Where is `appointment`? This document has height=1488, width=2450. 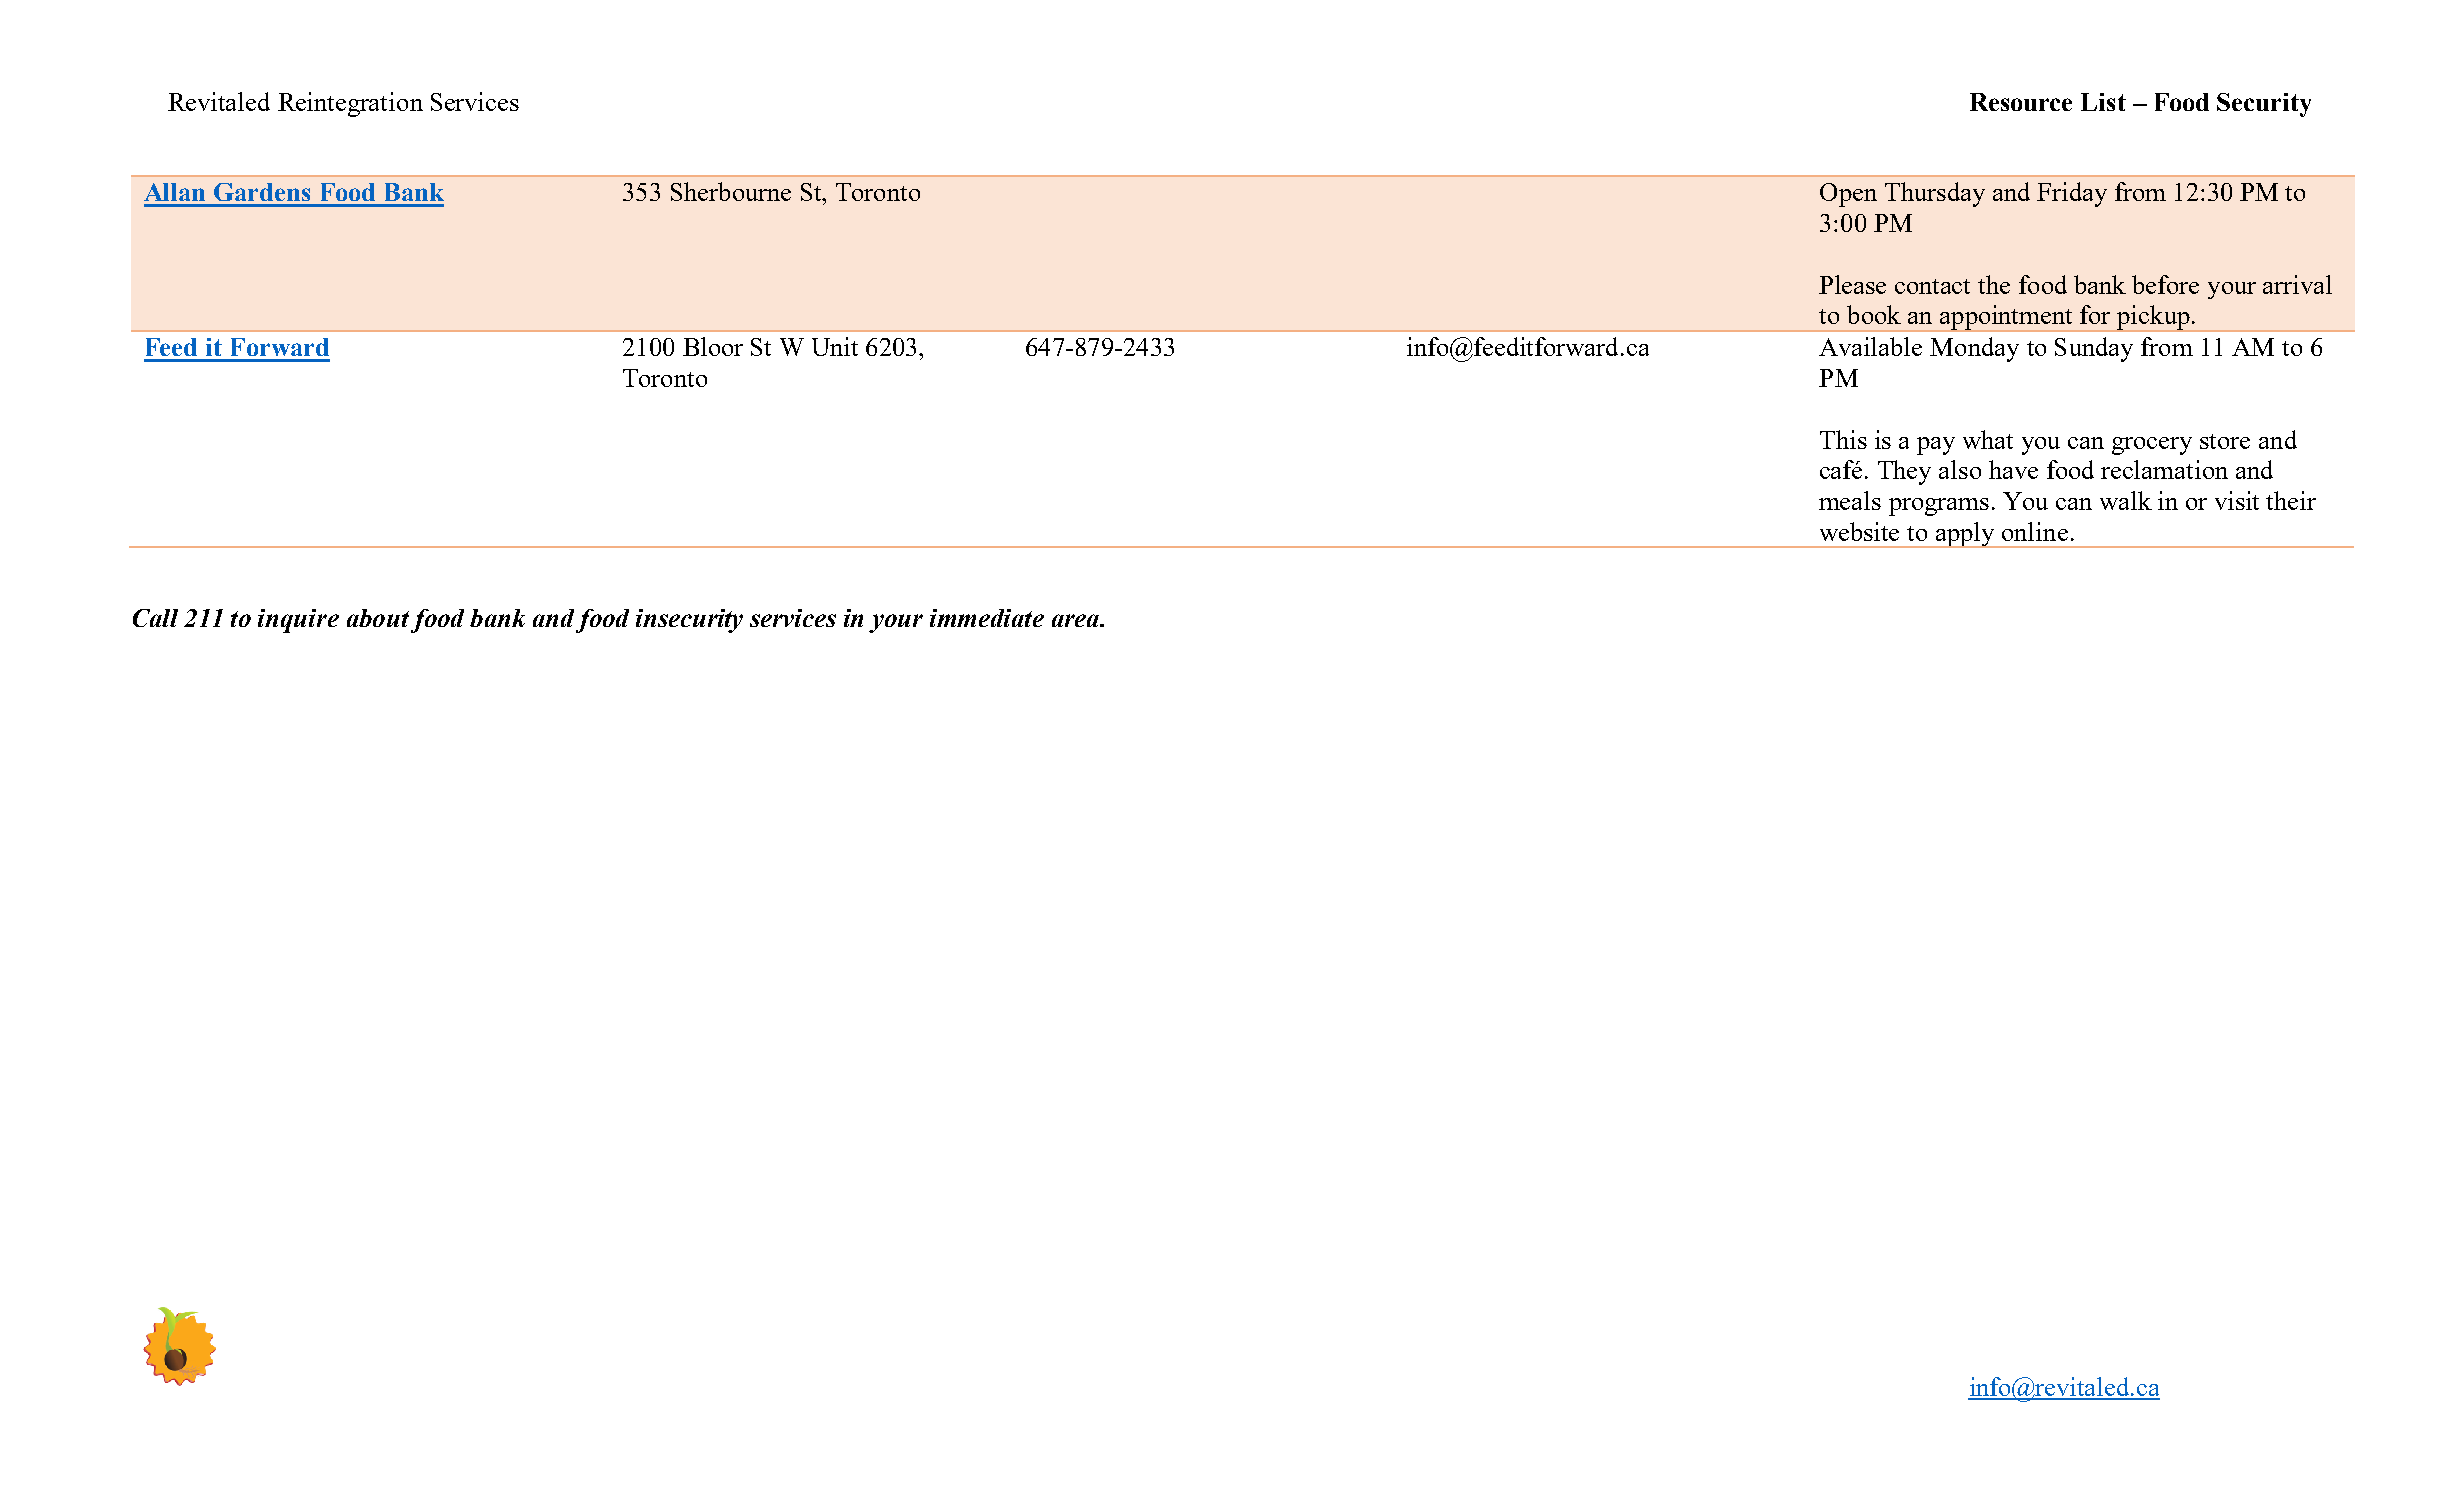 appointment is located at coordinates (2007, 318).
